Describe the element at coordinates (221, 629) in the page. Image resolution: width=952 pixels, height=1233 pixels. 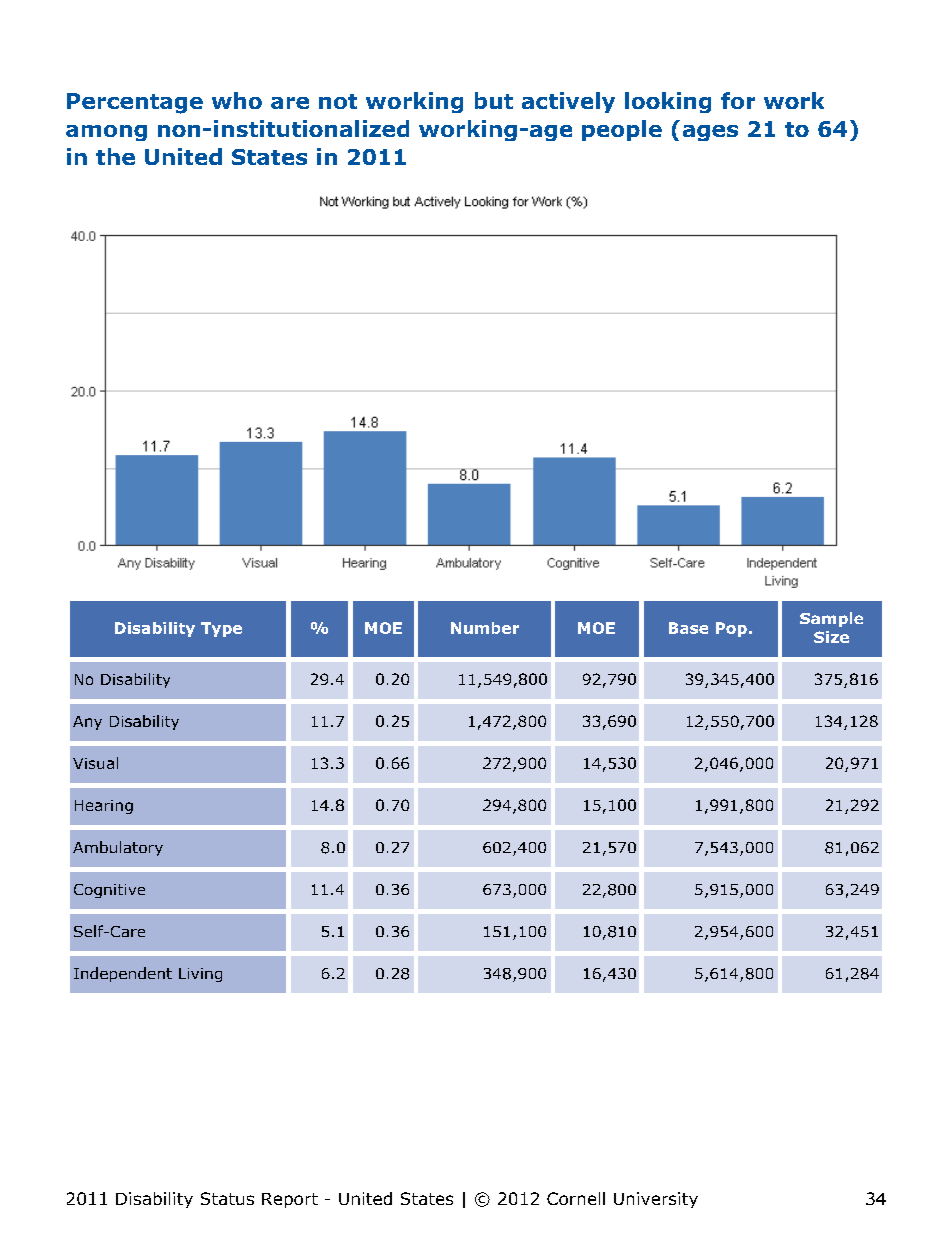
I see `Type` at that location.
